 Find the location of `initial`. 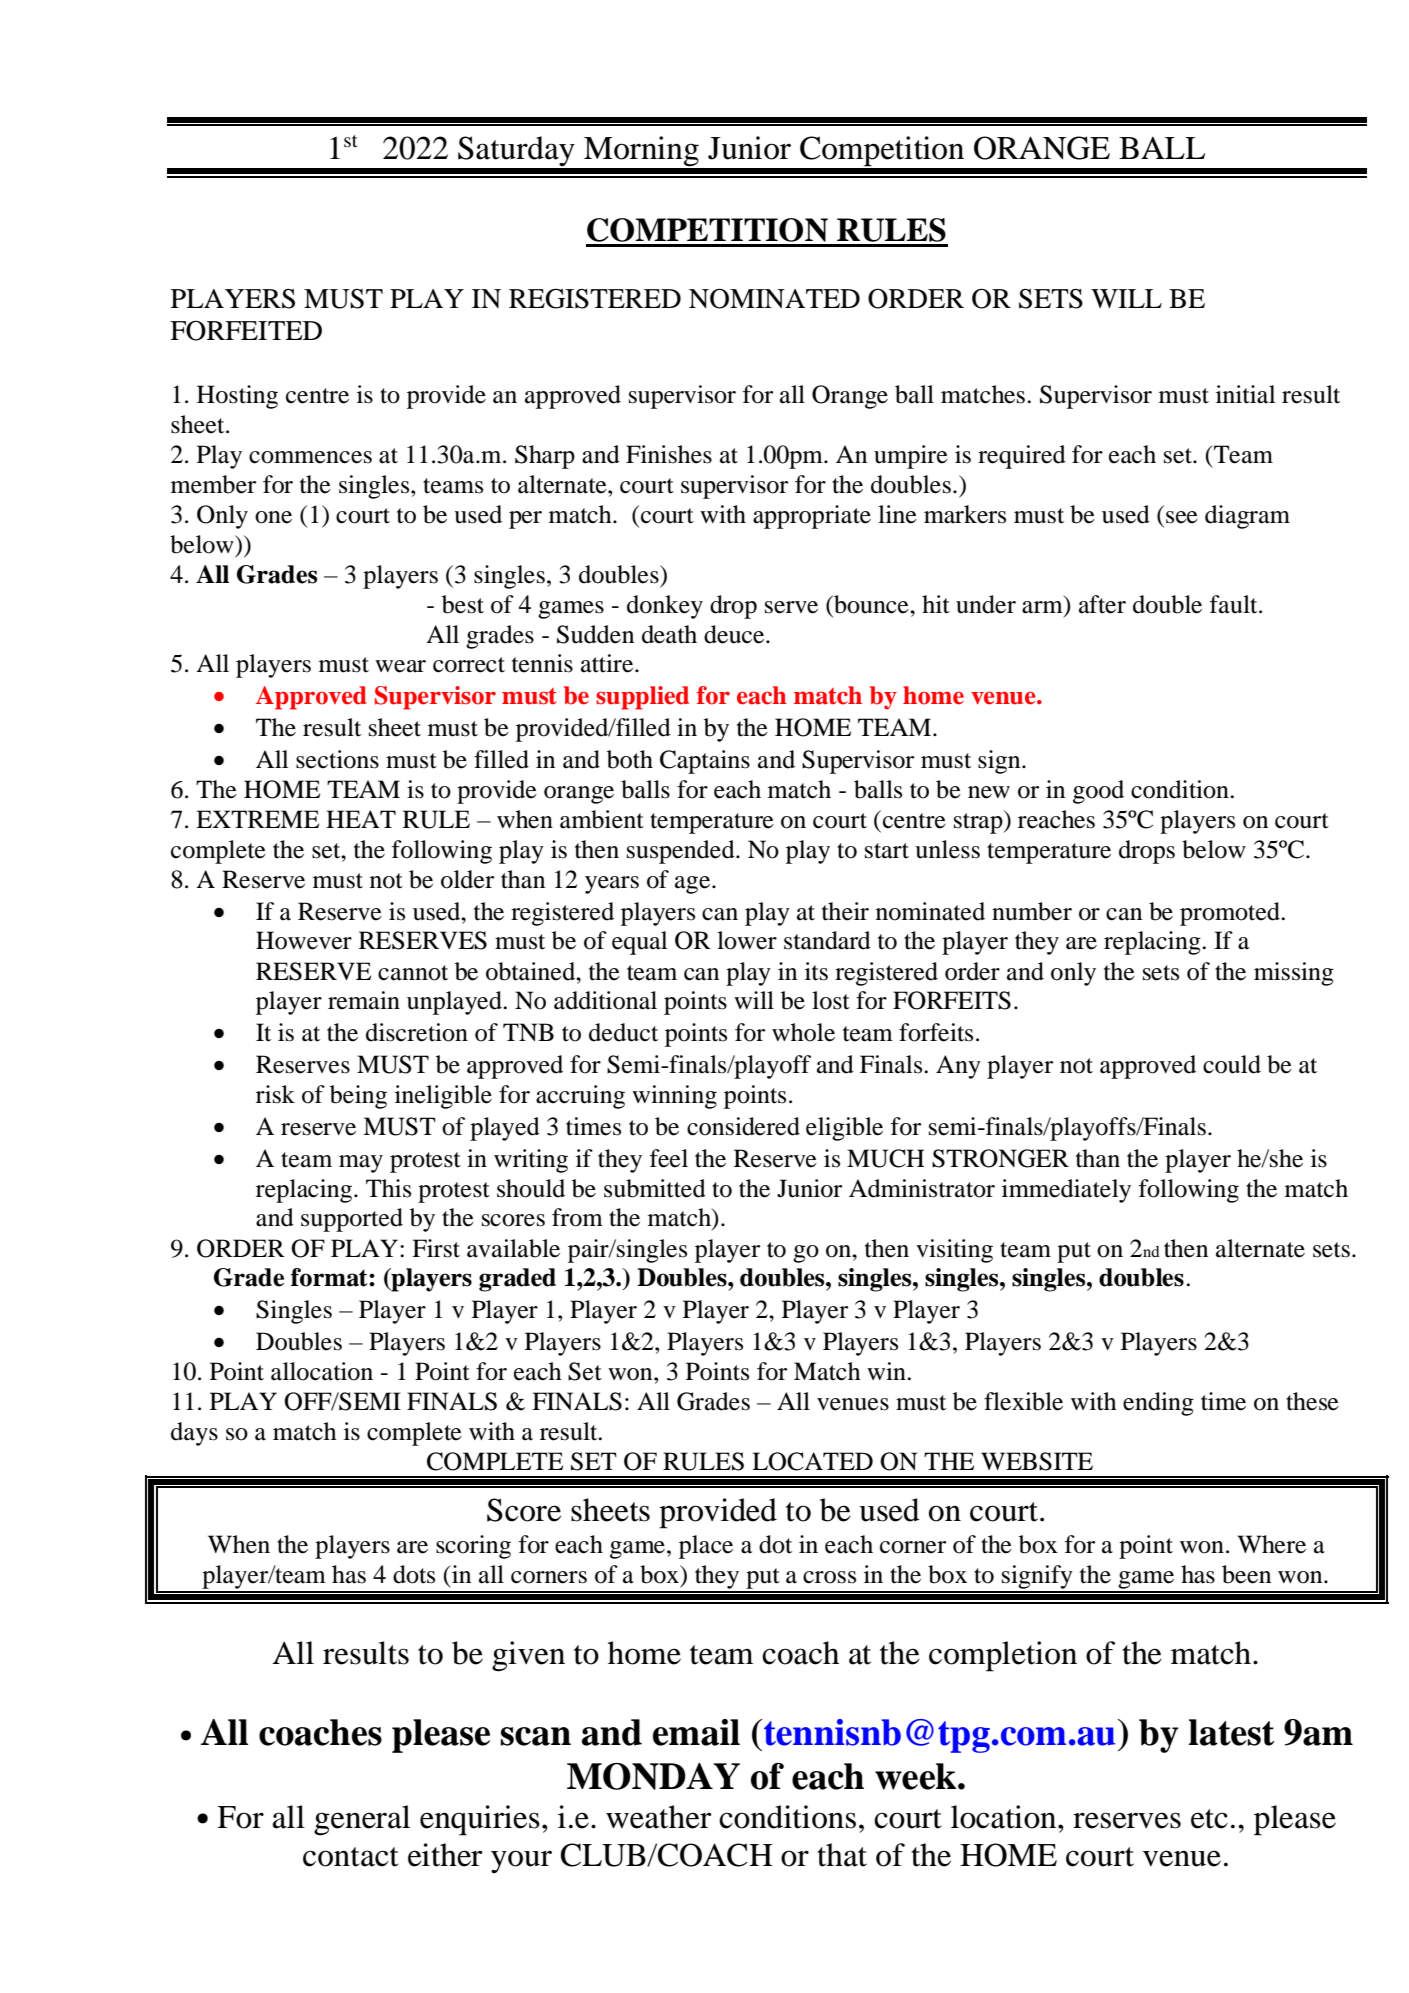

initial is located at coordinates (1245, 394).
